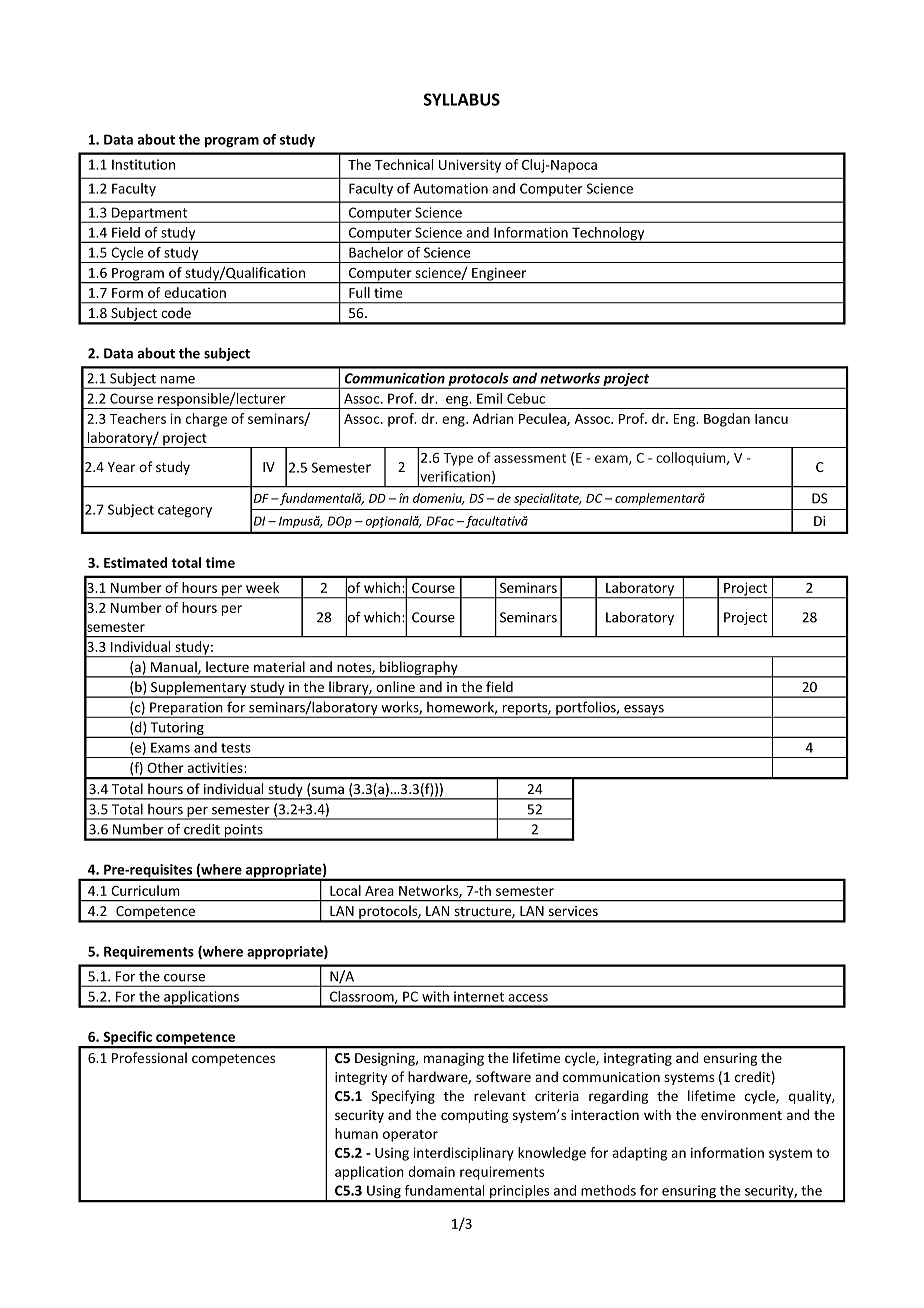 The image size is (924, 1308). What do you see at coordinates (419, 669) in the image?
I see `bibliography` at bounding box center [419, 669].
